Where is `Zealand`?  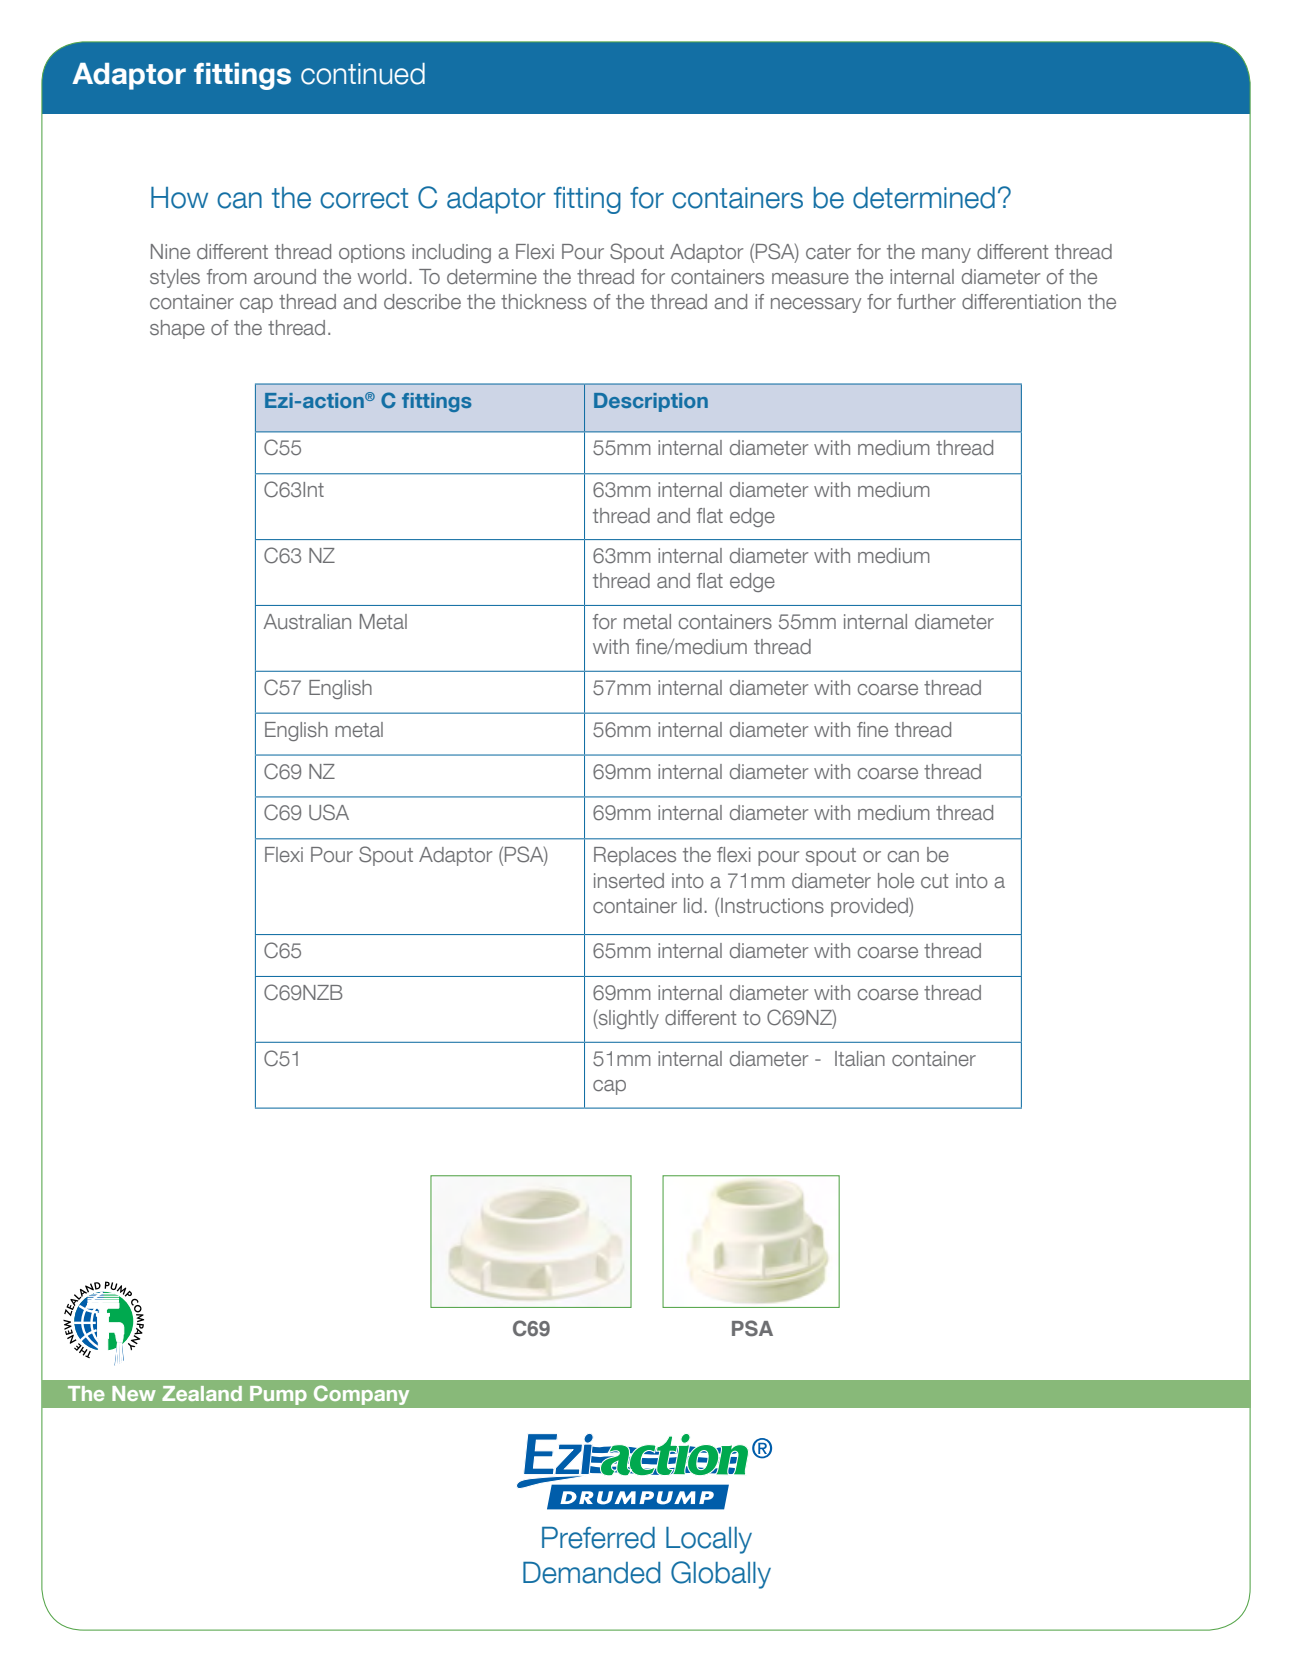
Zealand is located at coordinates (202, 1393).
